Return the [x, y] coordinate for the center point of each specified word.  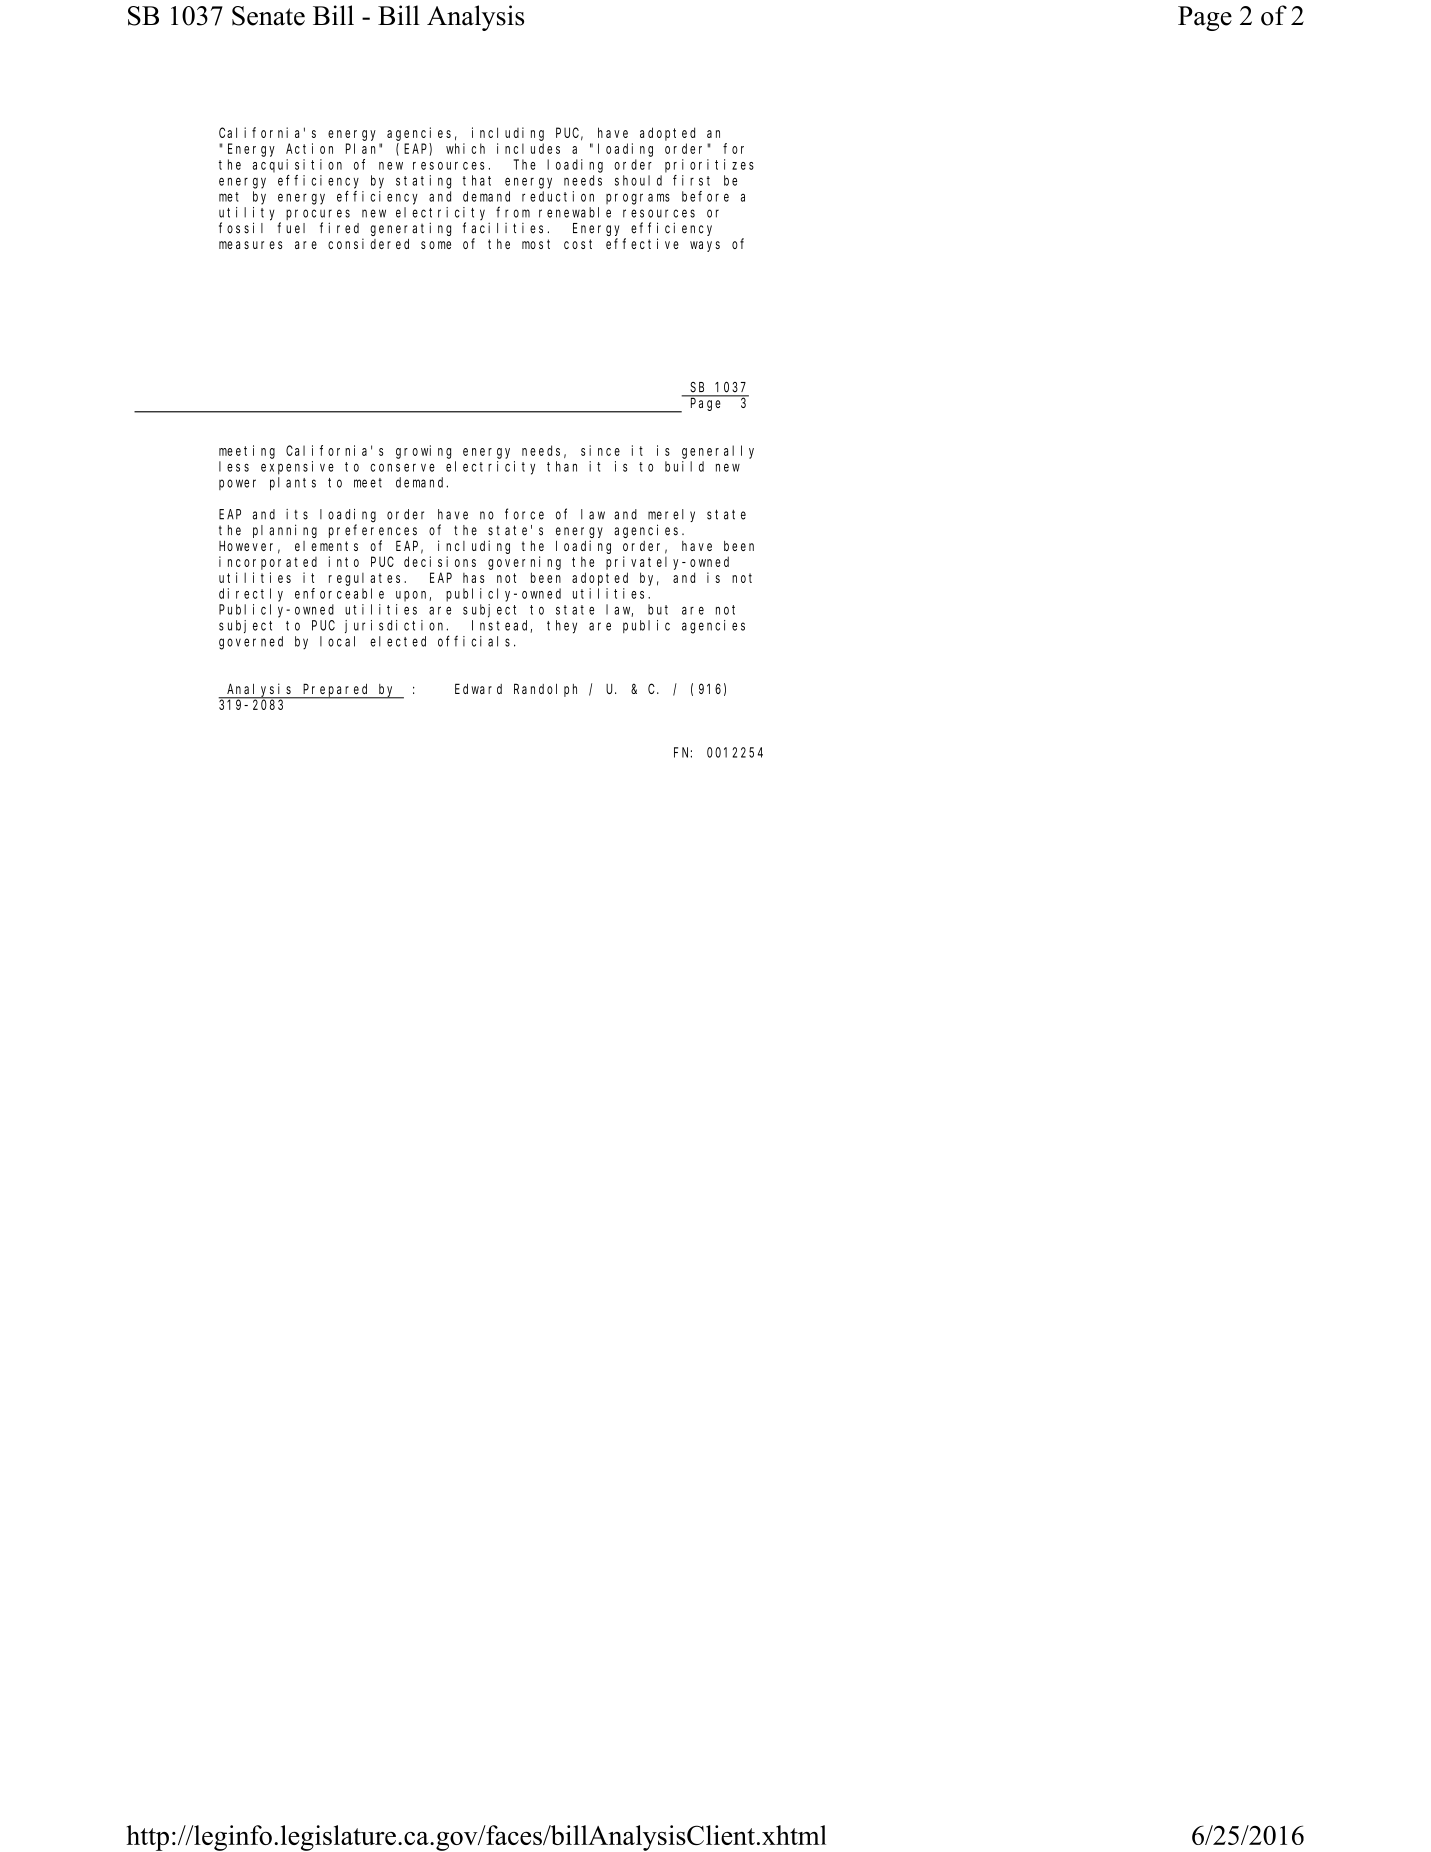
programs [638, 199]
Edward [478, 688]
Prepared [336, 691]
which [465, 148]
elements [326, 546]
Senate [268, 16]
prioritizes [709, 166]
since [600, 450]
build [684, 466]
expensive [297, 468]
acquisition [297, 166]
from [513, 212]
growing [423, 452]
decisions [440, 561]
